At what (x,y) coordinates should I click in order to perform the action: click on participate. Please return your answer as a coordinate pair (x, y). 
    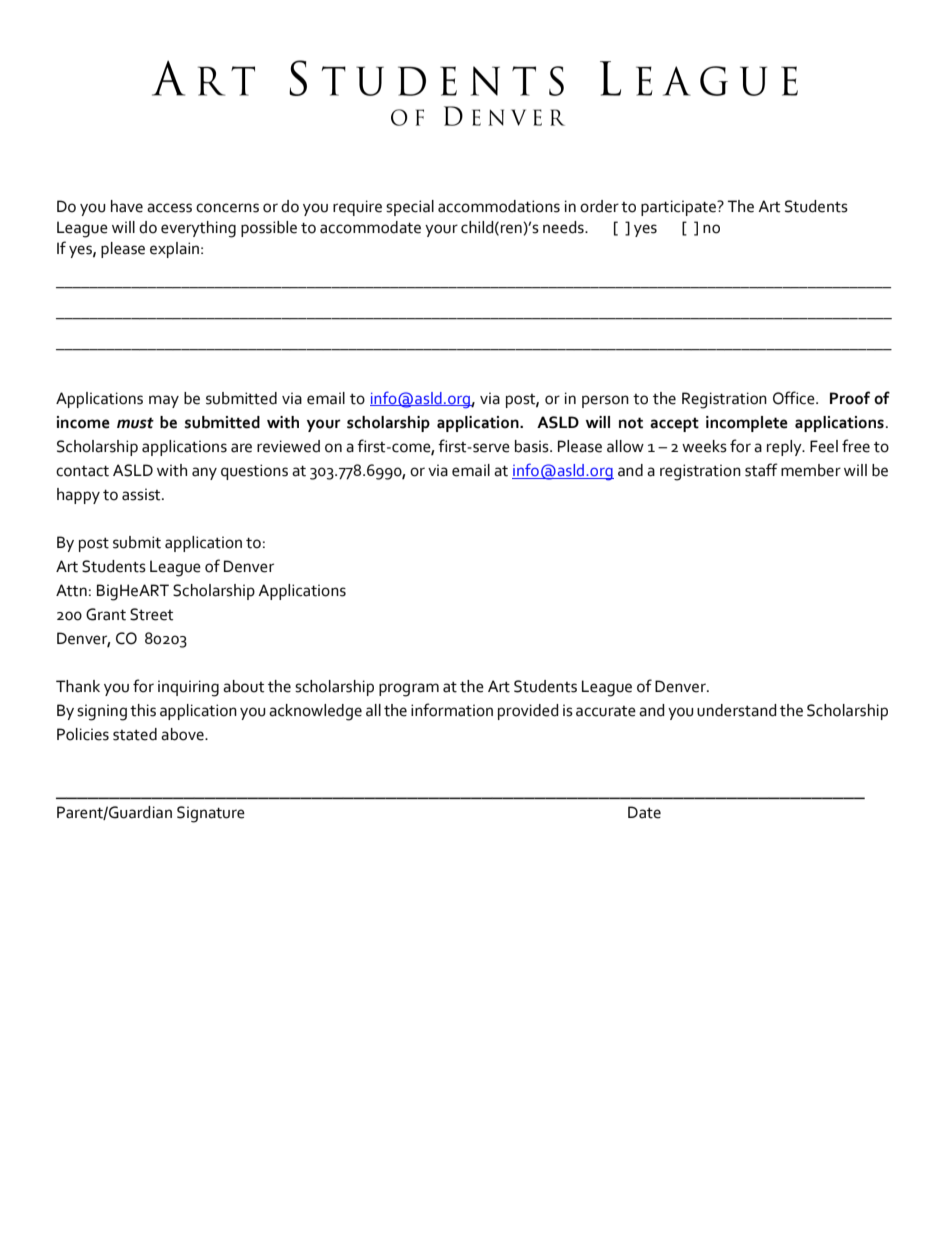
    Looking at the image, I should click on (680, 208).
